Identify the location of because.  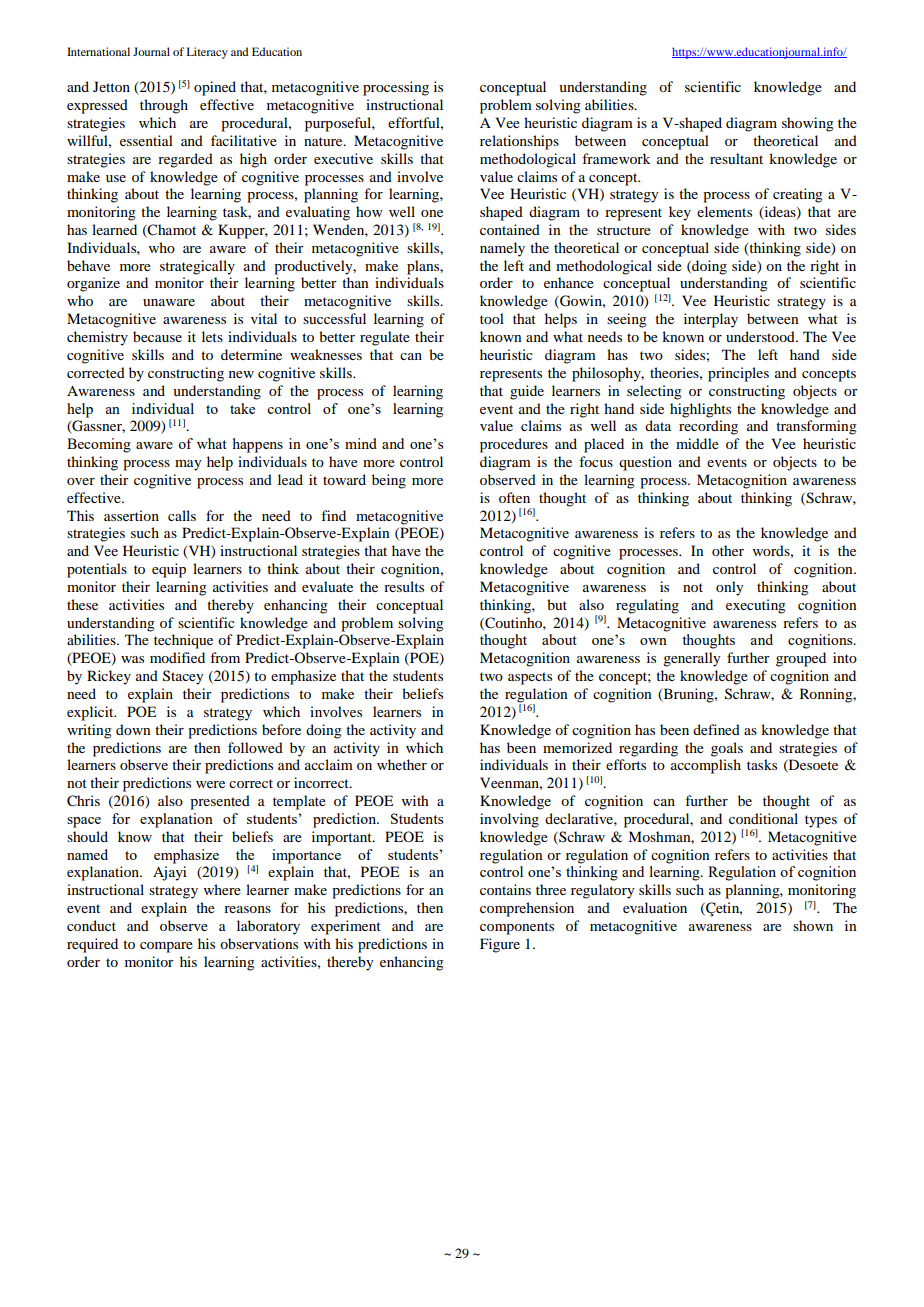
(157, 336).
